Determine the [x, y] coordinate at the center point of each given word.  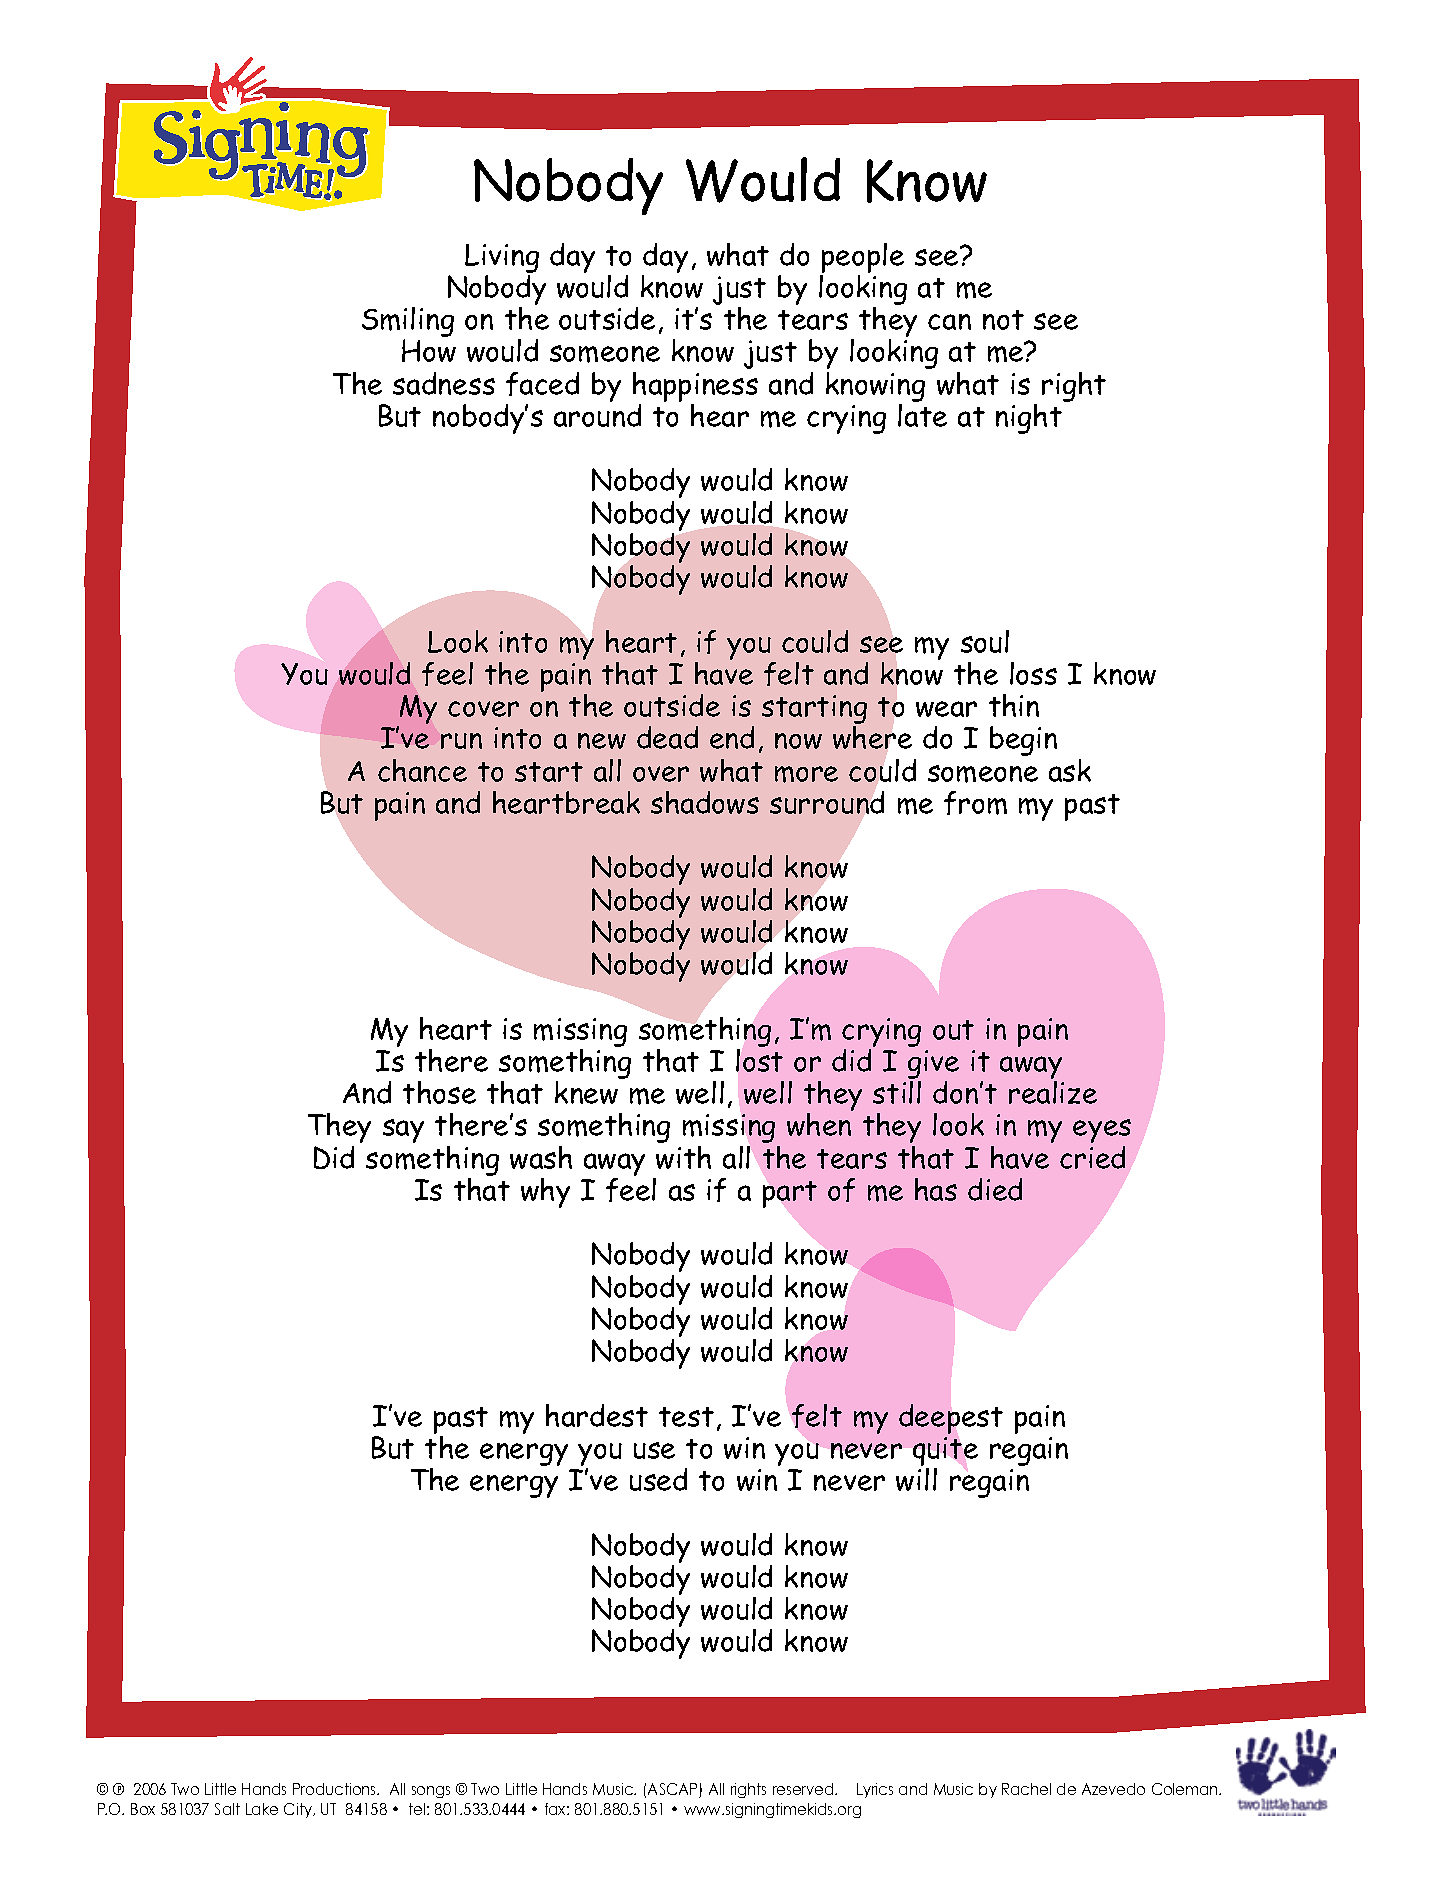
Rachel [1026, 1789]
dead [667, 737]
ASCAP [674, 1790]
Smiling [408, 323]
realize [1053, 1092]
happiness [695, 388]
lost [759, 1060]
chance [422, 770]
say [403, 1131]
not [1003, 320]
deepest [951, 1419]
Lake [262, 1809]
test [686, 1417]
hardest [597, 1415]
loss [1033, 673]
